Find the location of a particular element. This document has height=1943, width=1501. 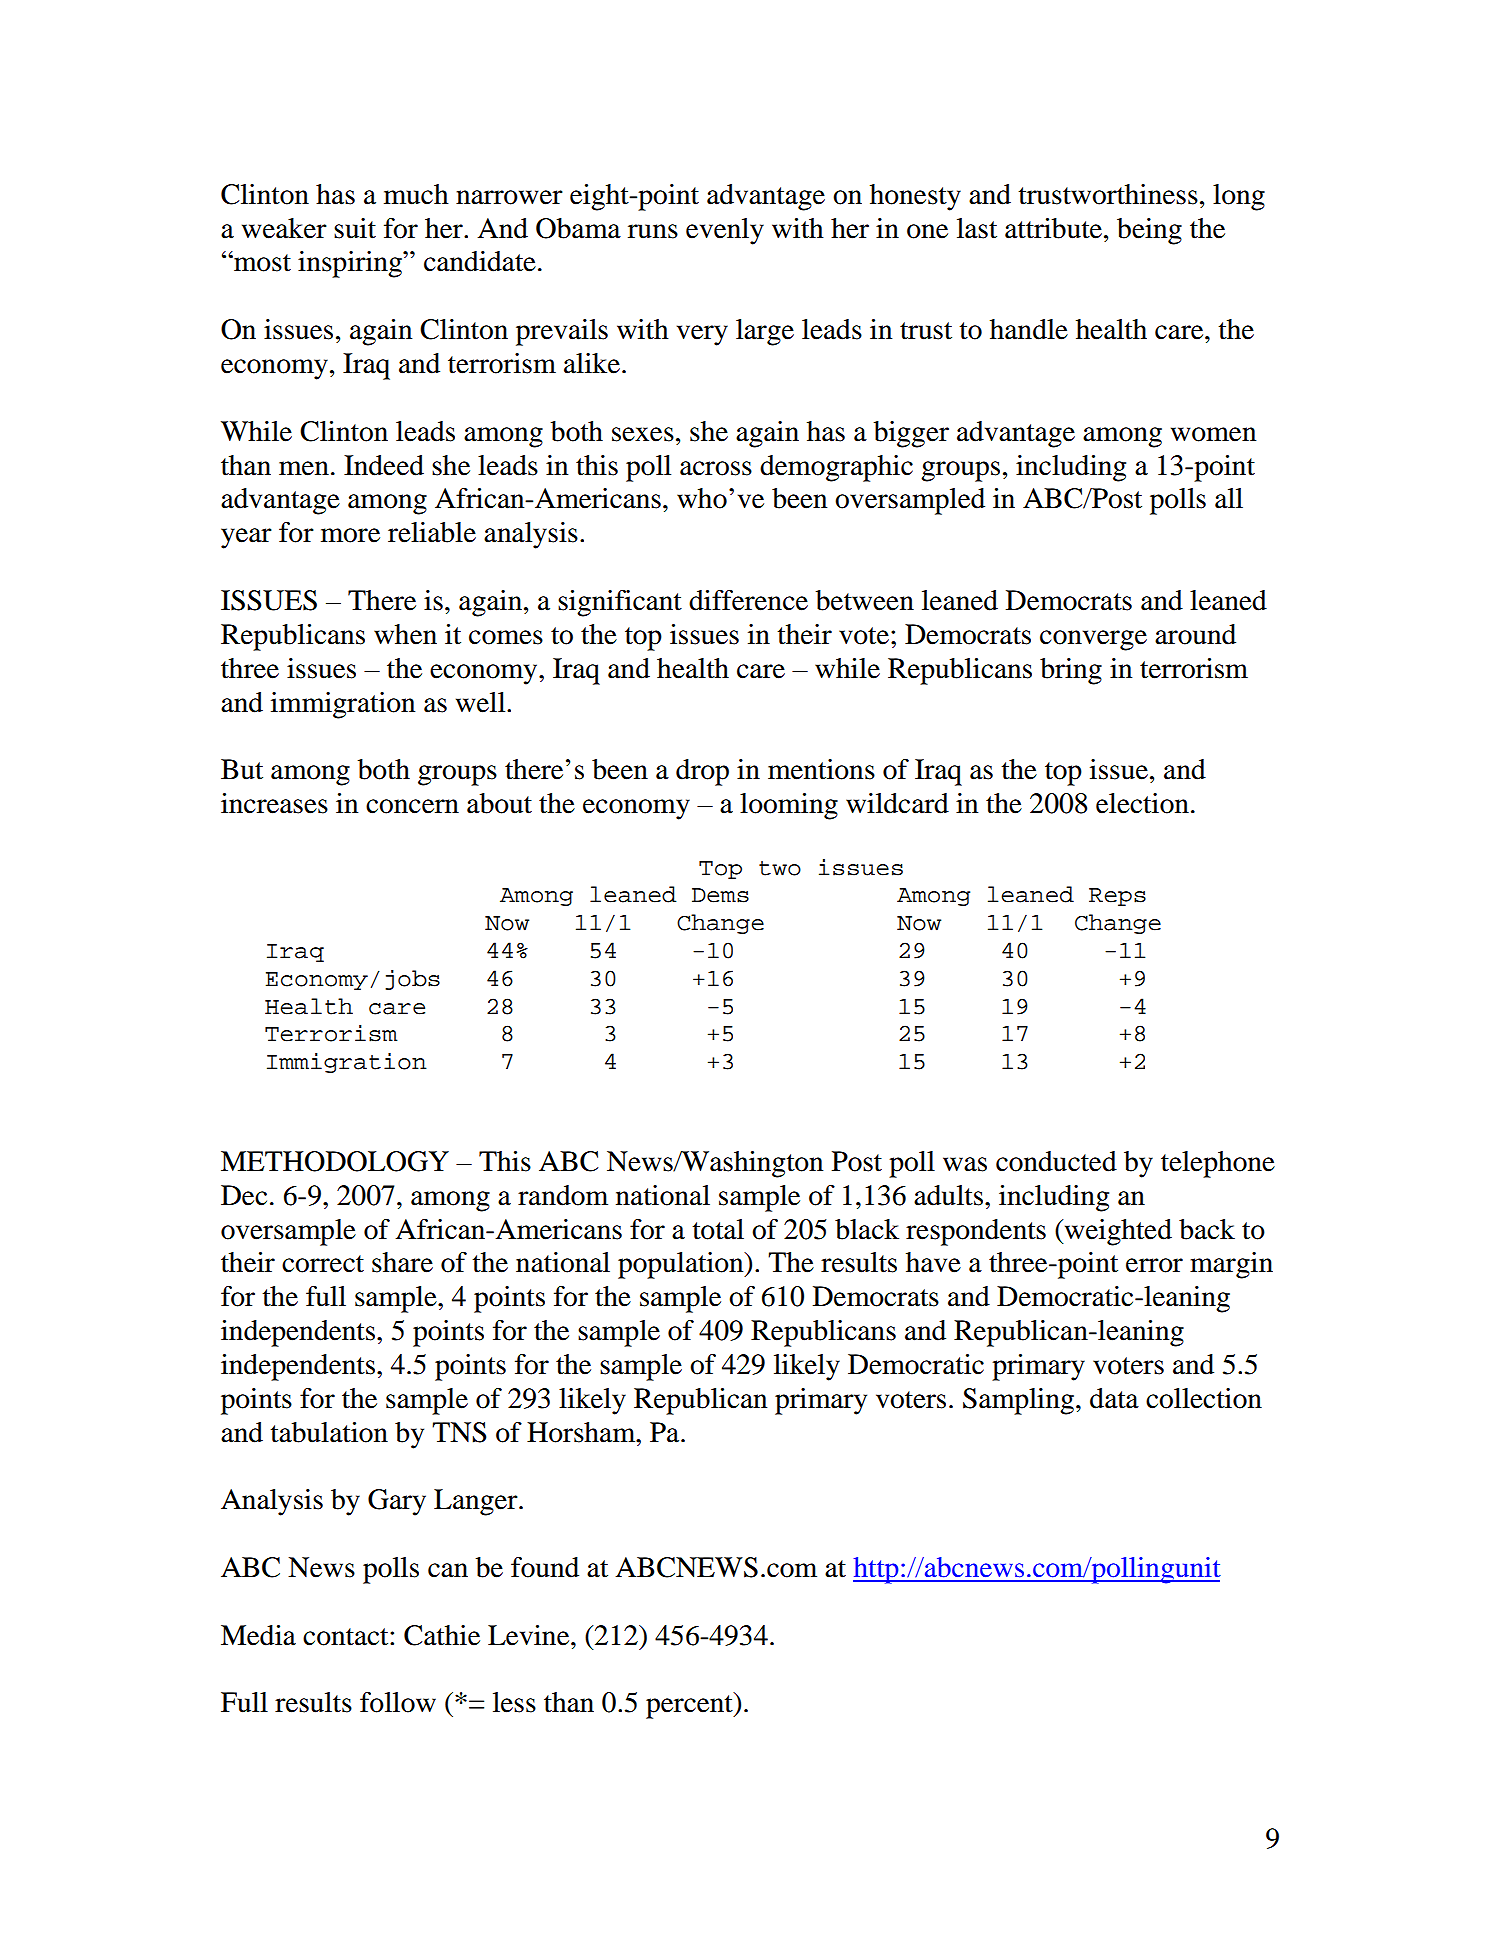

suit is located at coordinates (355, 228).
